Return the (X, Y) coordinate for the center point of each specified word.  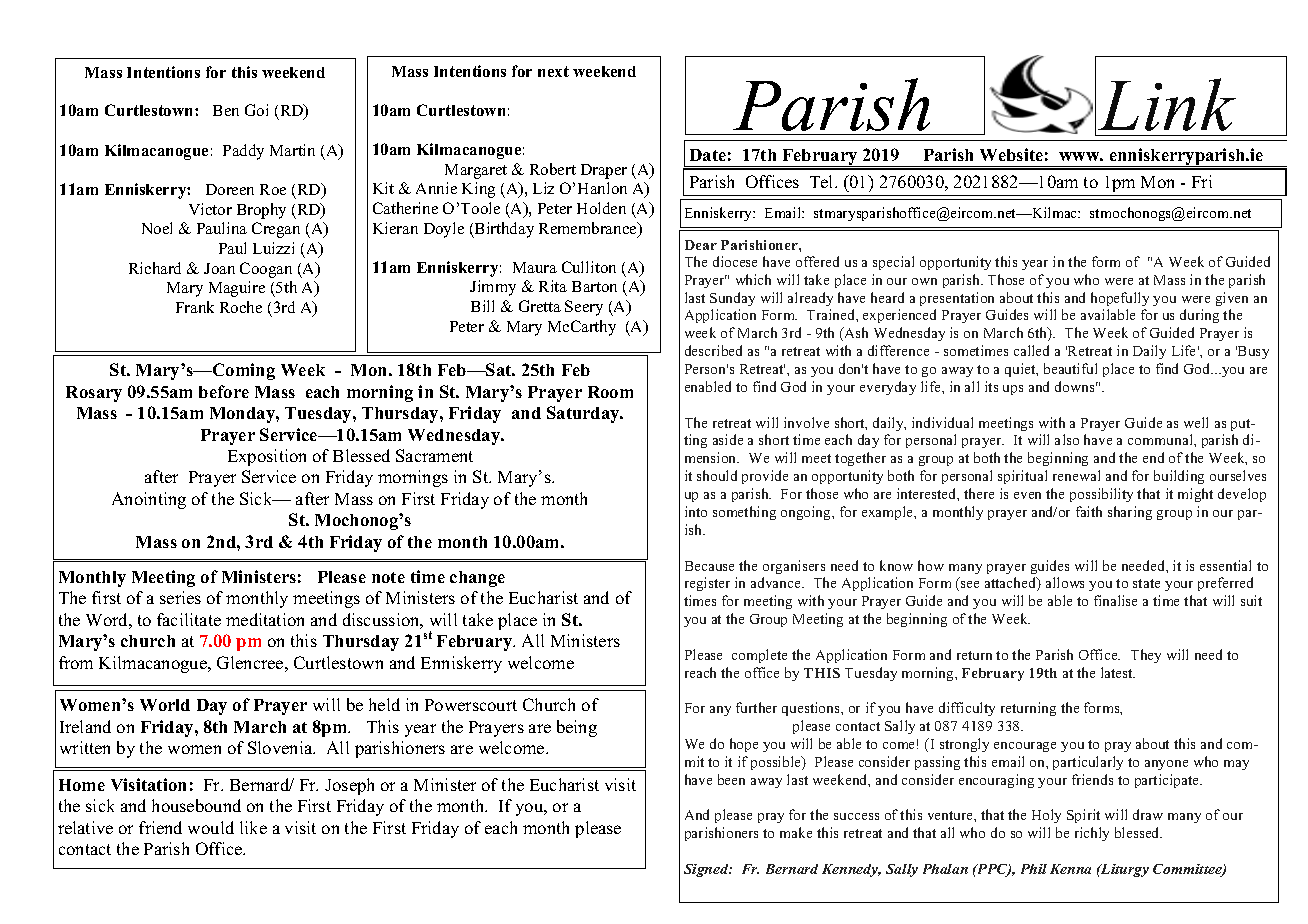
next (553, 71)
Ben (226, 110)
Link (1167, 104)
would (211, 827)
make (796, 832)
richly (1092, 834)
